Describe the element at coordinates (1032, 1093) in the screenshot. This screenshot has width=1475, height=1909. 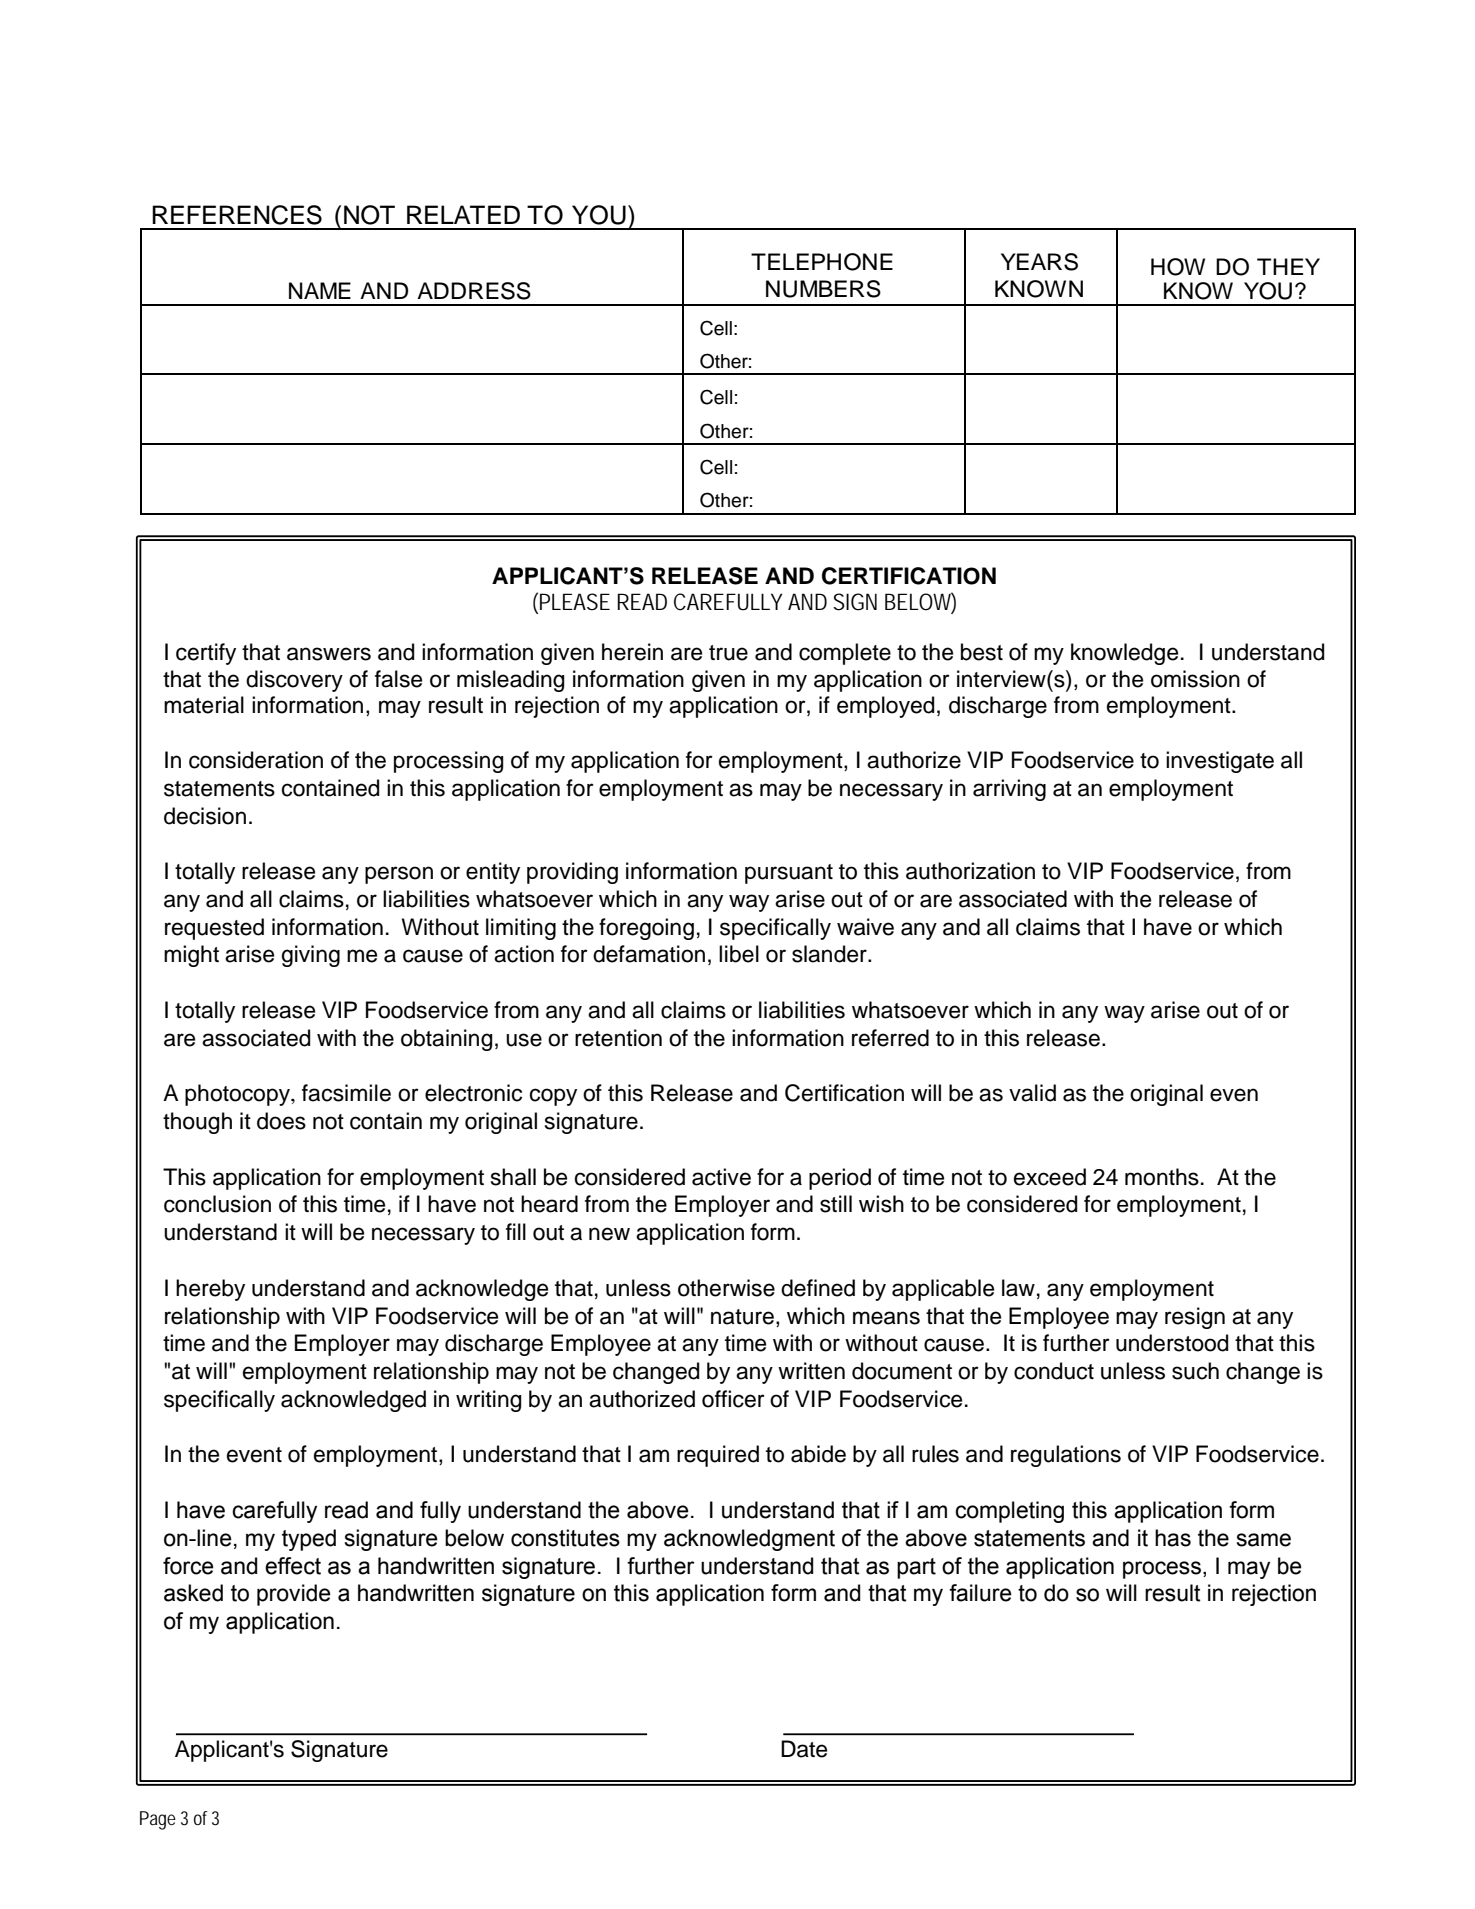
I see `valid` at that location.
